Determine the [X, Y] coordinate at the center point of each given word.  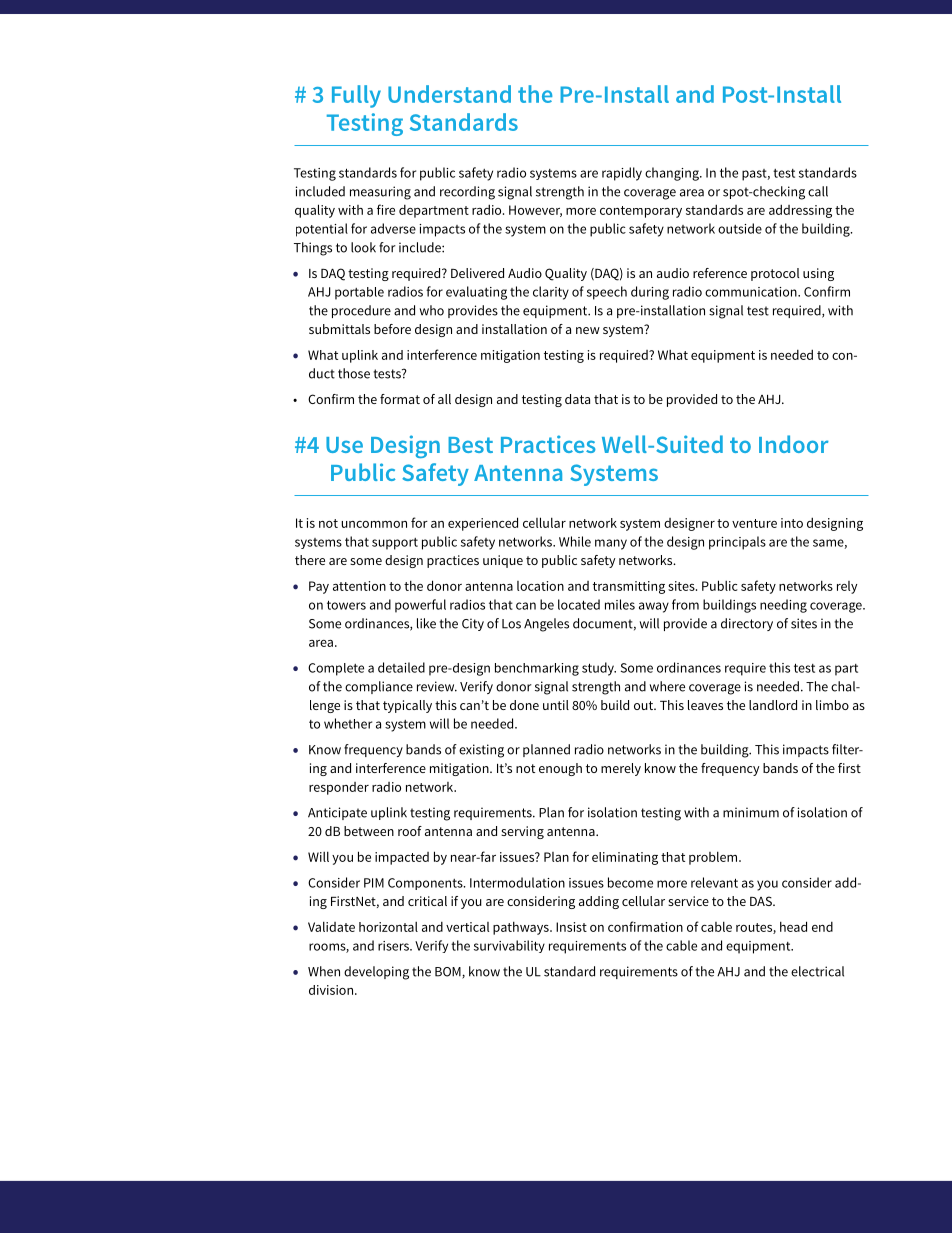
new [588, 330]
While [575, 541]
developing [376, 973]
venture [754, 523]
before [392, 329]
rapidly [622, 174]
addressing [800, 211]
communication [752, 292]
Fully [356, 96]
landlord [773, 705]
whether [348, 723]
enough [560, 769]
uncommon [374, 524]
